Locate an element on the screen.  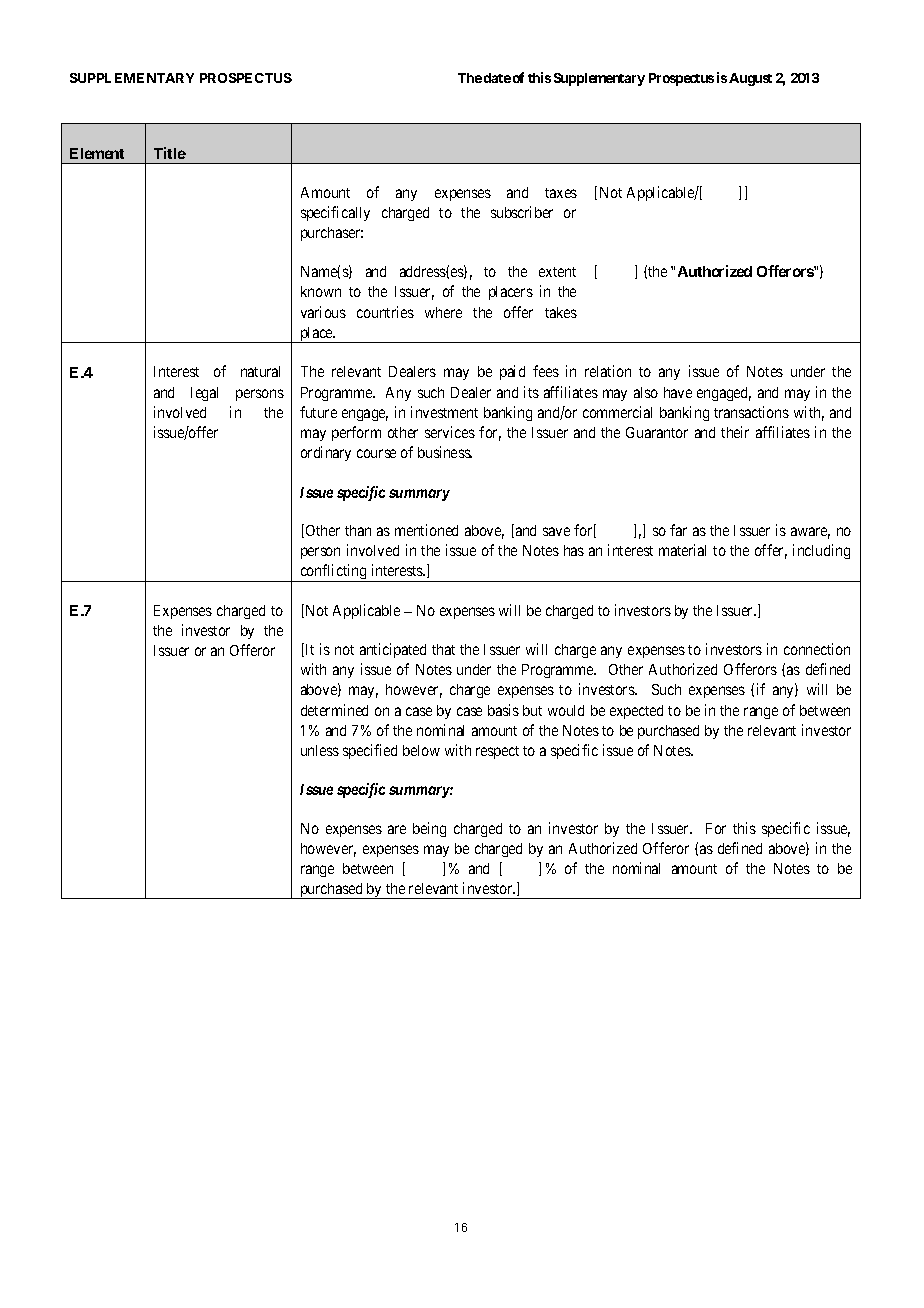
Title is located at coordinates (170, 153).
